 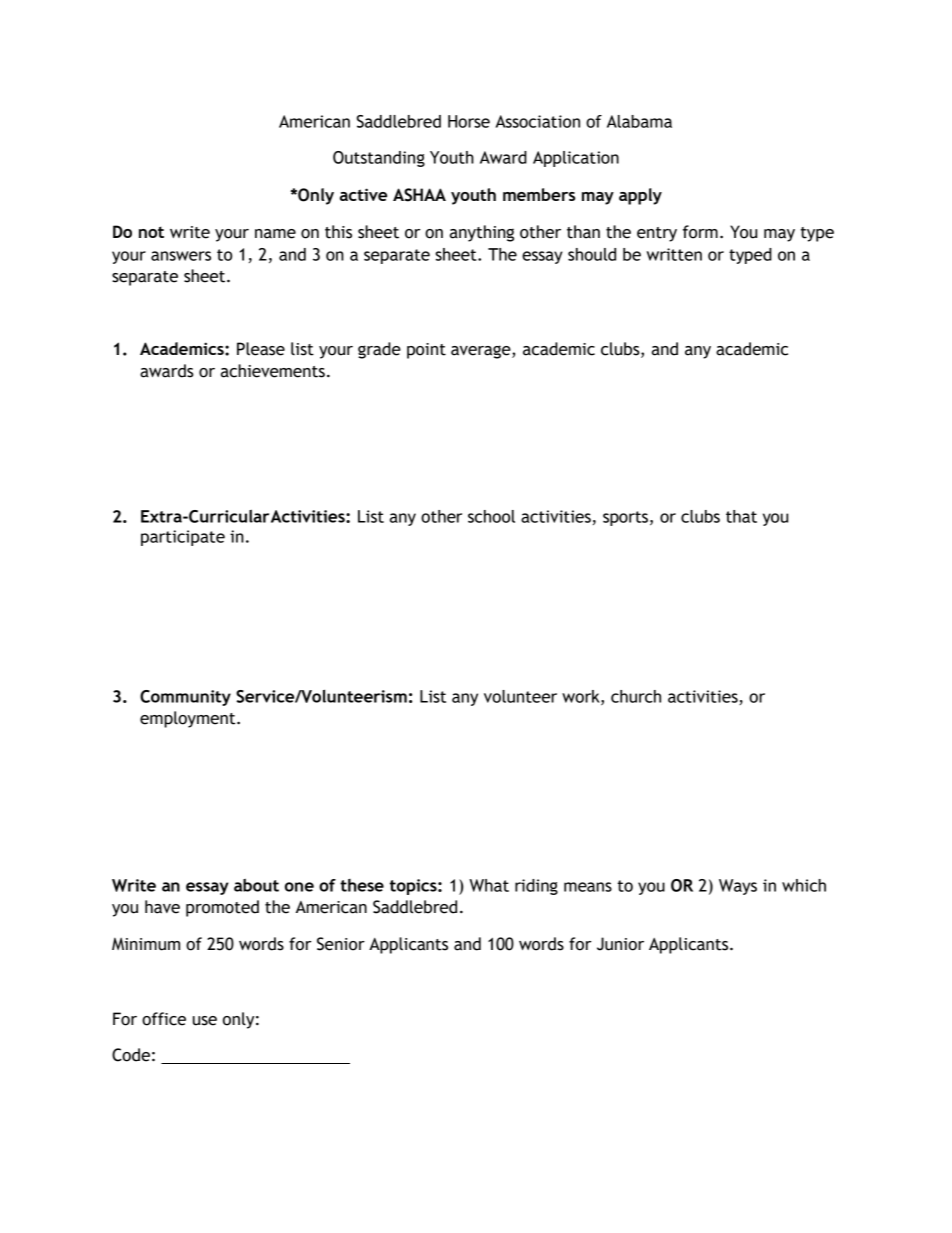 What do you see at coordinates (205, 1021) in the document?
I see `use` at bounding box center [205, 1021].
